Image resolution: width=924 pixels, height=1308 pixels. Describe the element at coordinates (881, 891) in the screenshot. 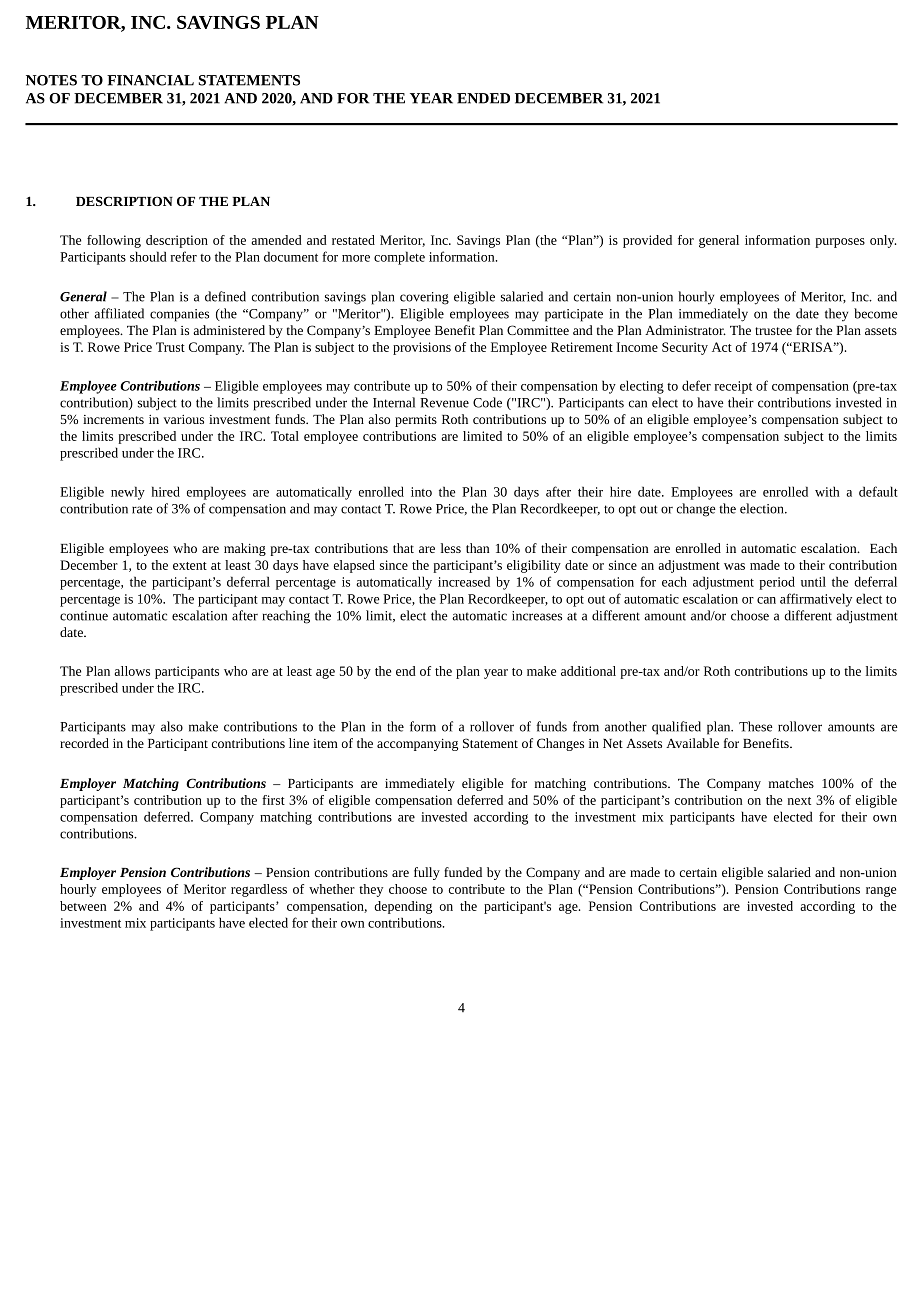

I see `range` at that location.
